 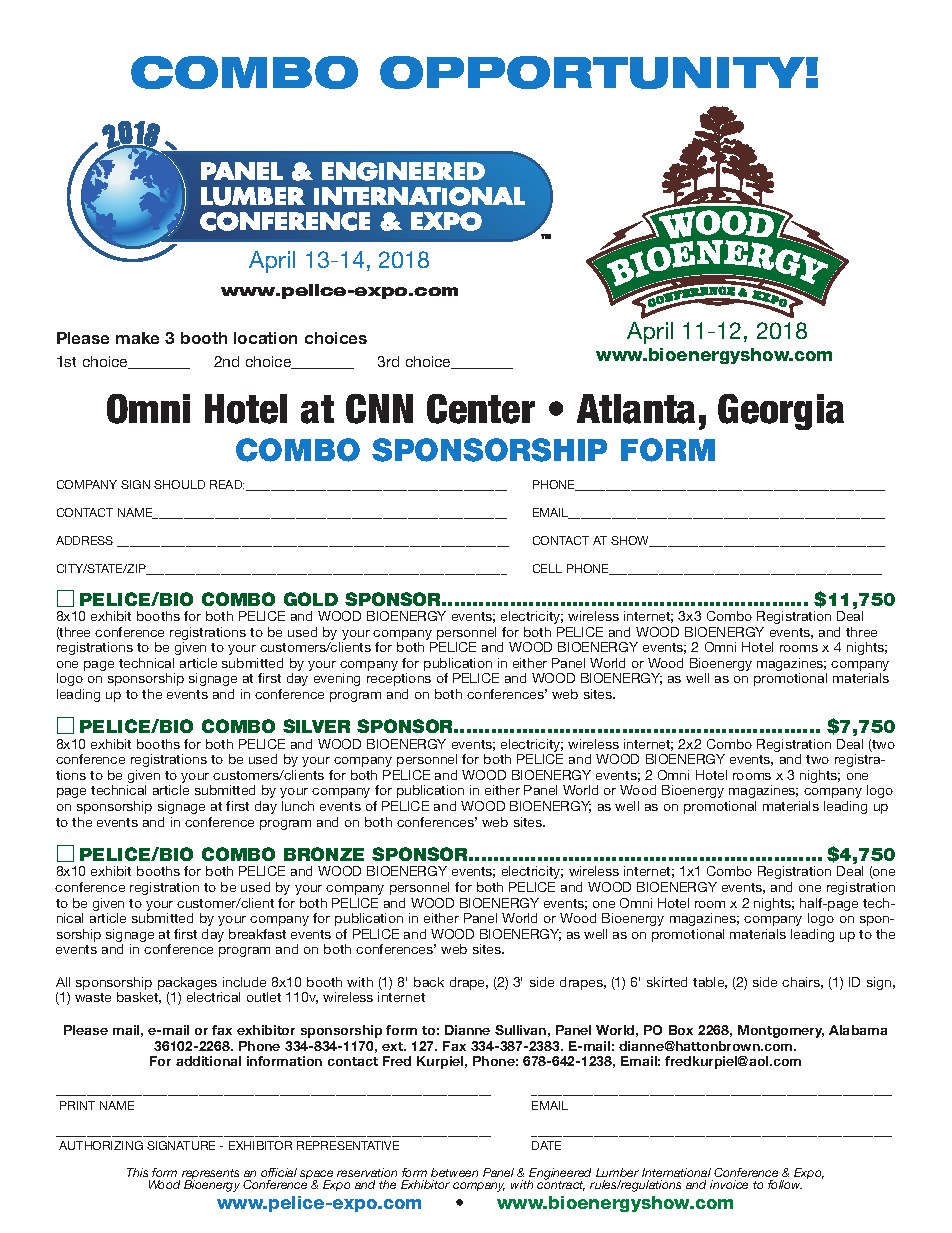 What do you see at coordinates (481, 409) in the page?
I see `Center` at bounding box center [481, 409].
